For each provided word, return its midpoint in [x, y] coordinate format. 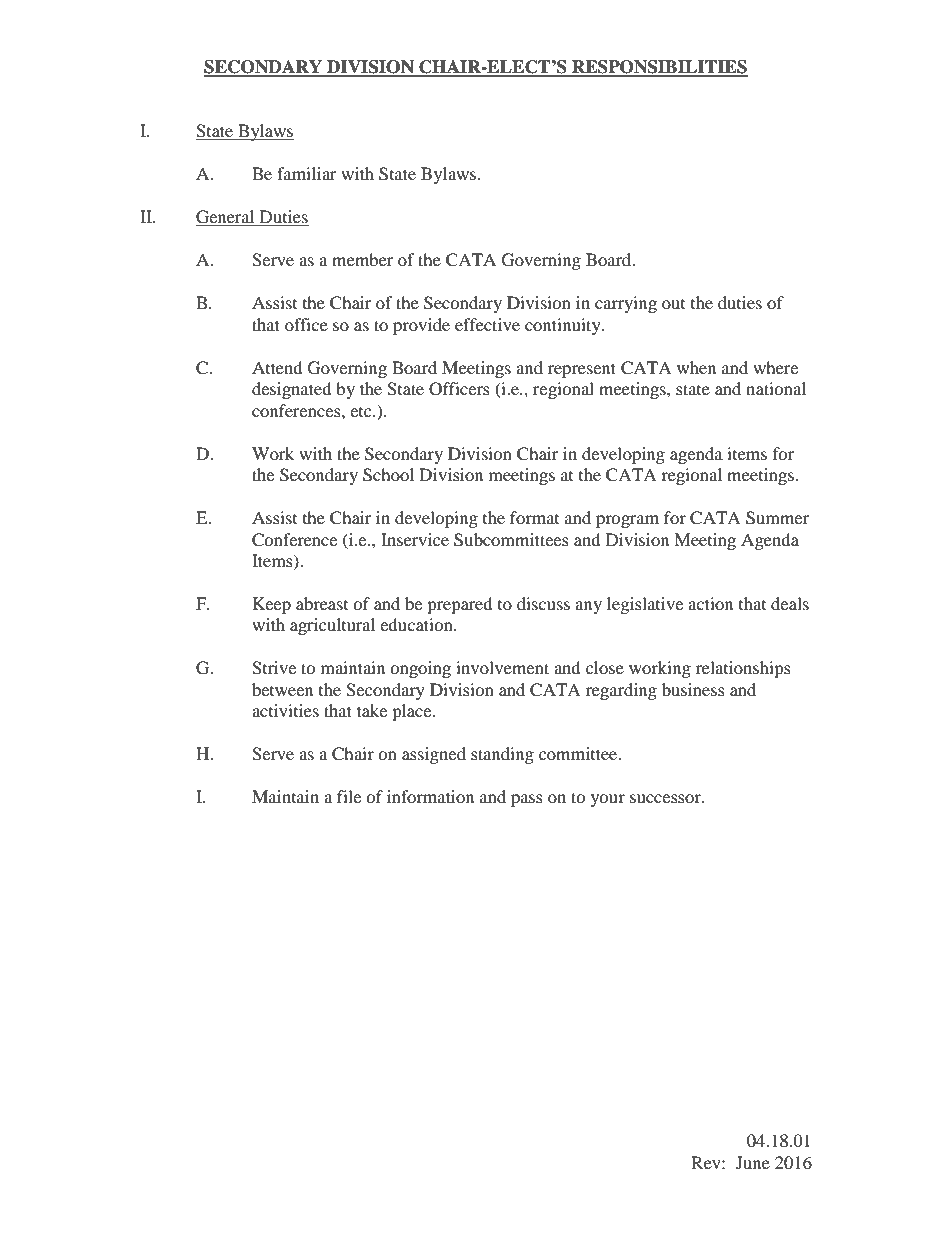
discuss [543, 603]
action [710, 603]
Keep [272, 605]
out [673, 304]
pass [527, 800]
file [349, 796]
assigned [434, 755]
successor [666, 798]
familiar [307, 173]
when [696, 367]
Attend [277, 367]
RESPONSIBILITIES [659, 68]
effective [487, 324]
